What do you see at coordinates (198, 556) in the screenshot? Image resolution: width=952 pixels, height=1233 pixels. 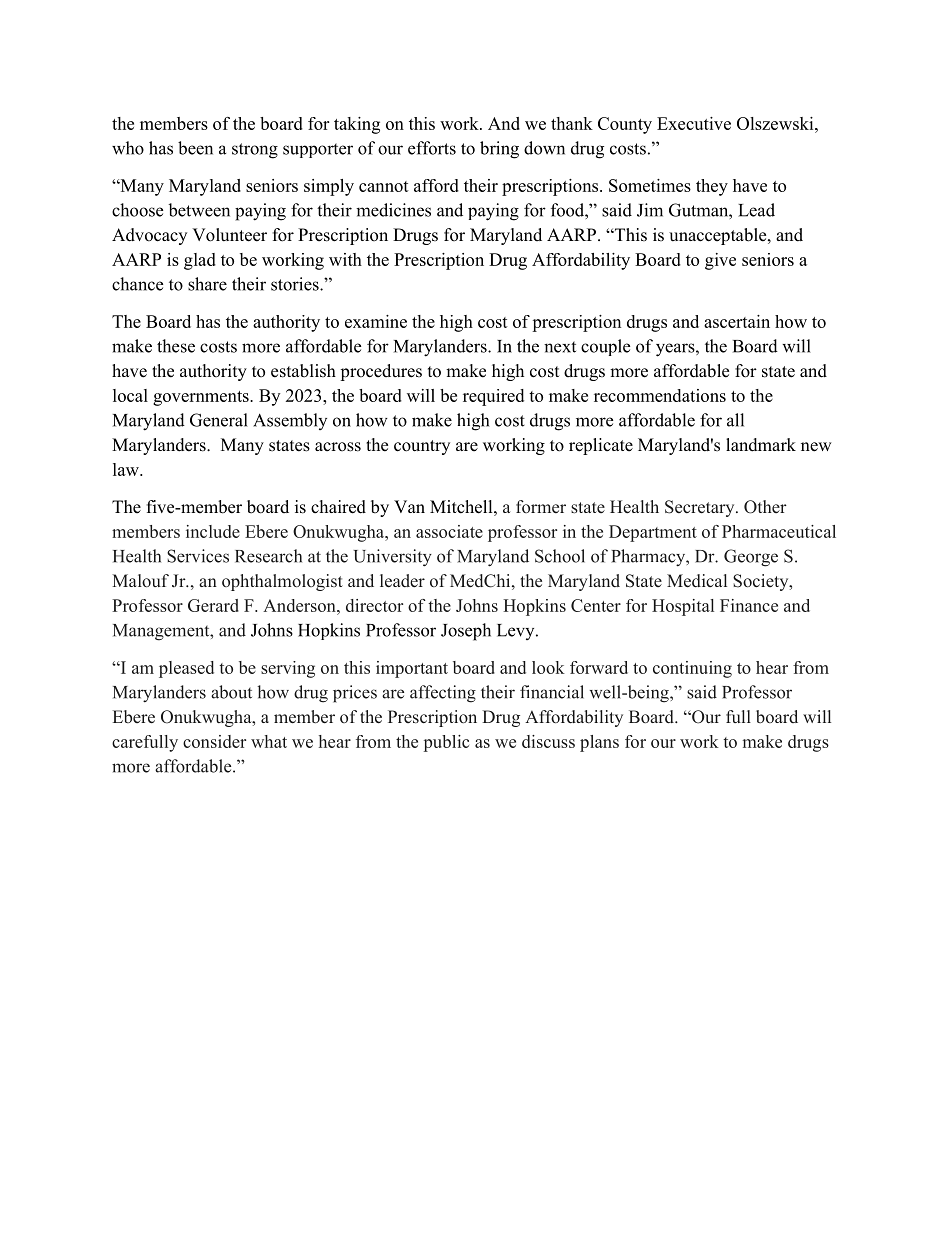 I see `Services` at bounding box center [198, 556].
